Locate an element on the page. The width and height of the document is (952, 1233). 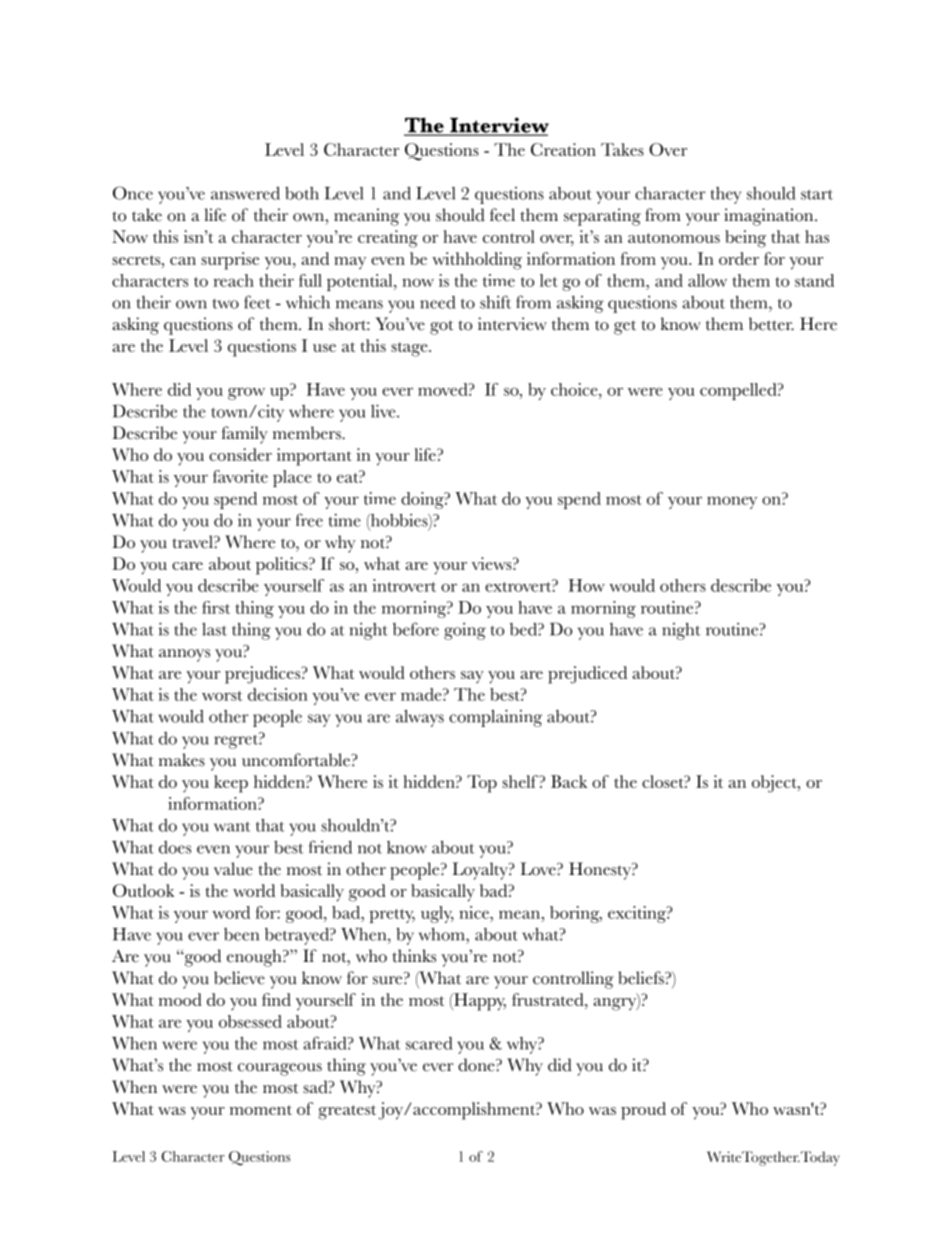
grow is located at coordinates (246, 393).
